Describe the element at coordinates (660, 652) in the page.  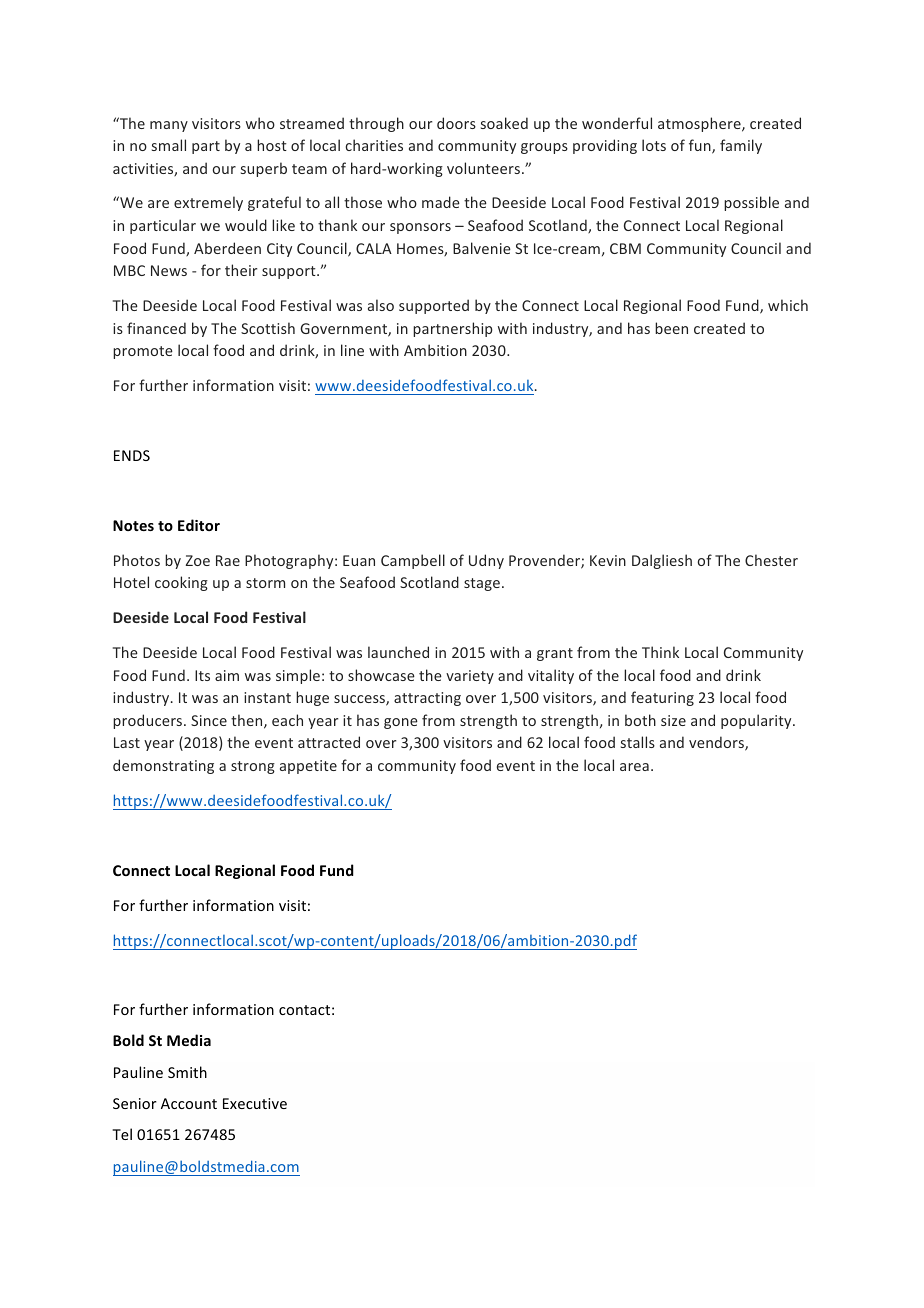
I see `Think` at that location.
